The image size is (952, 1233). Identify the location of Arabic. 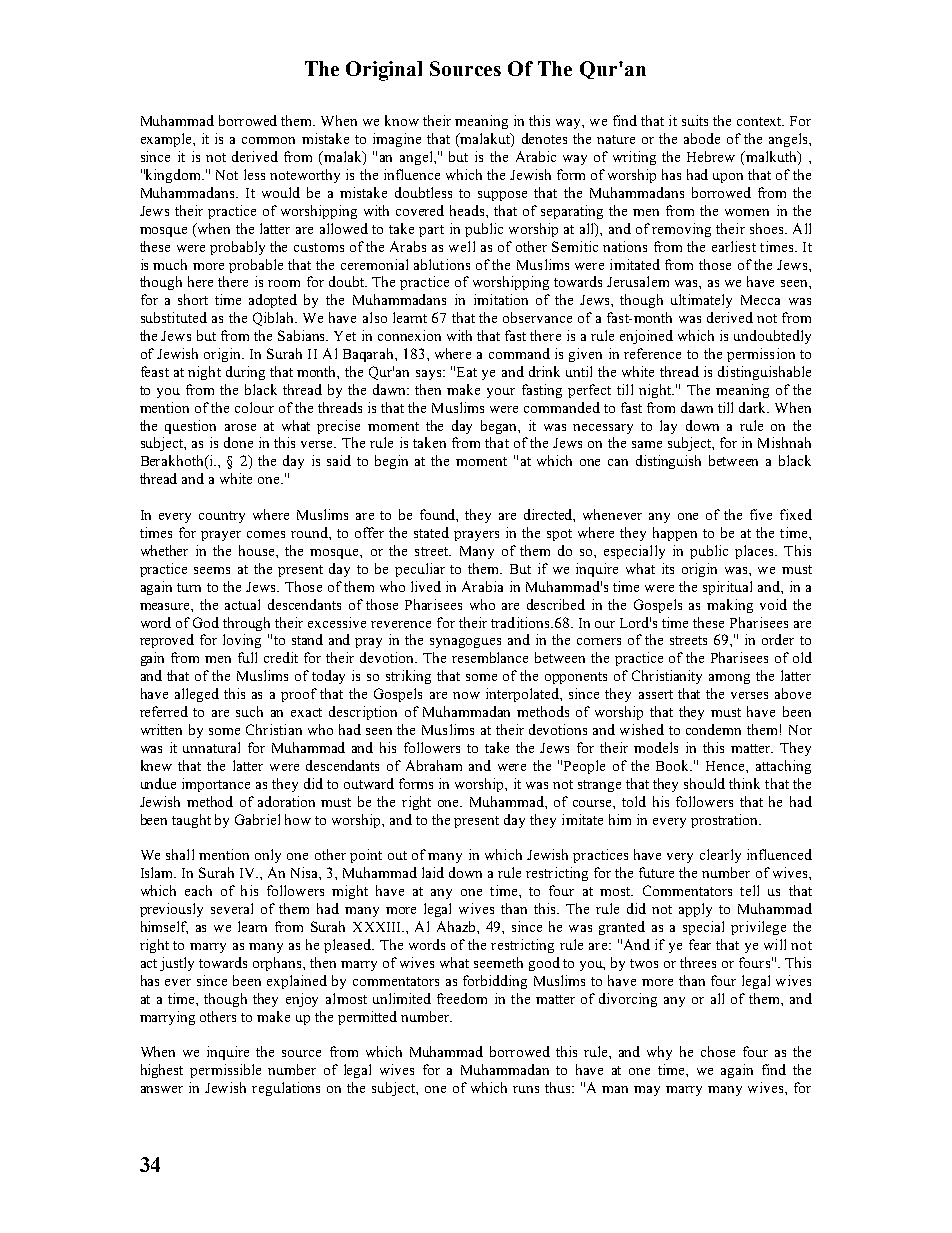
(536, 156).
